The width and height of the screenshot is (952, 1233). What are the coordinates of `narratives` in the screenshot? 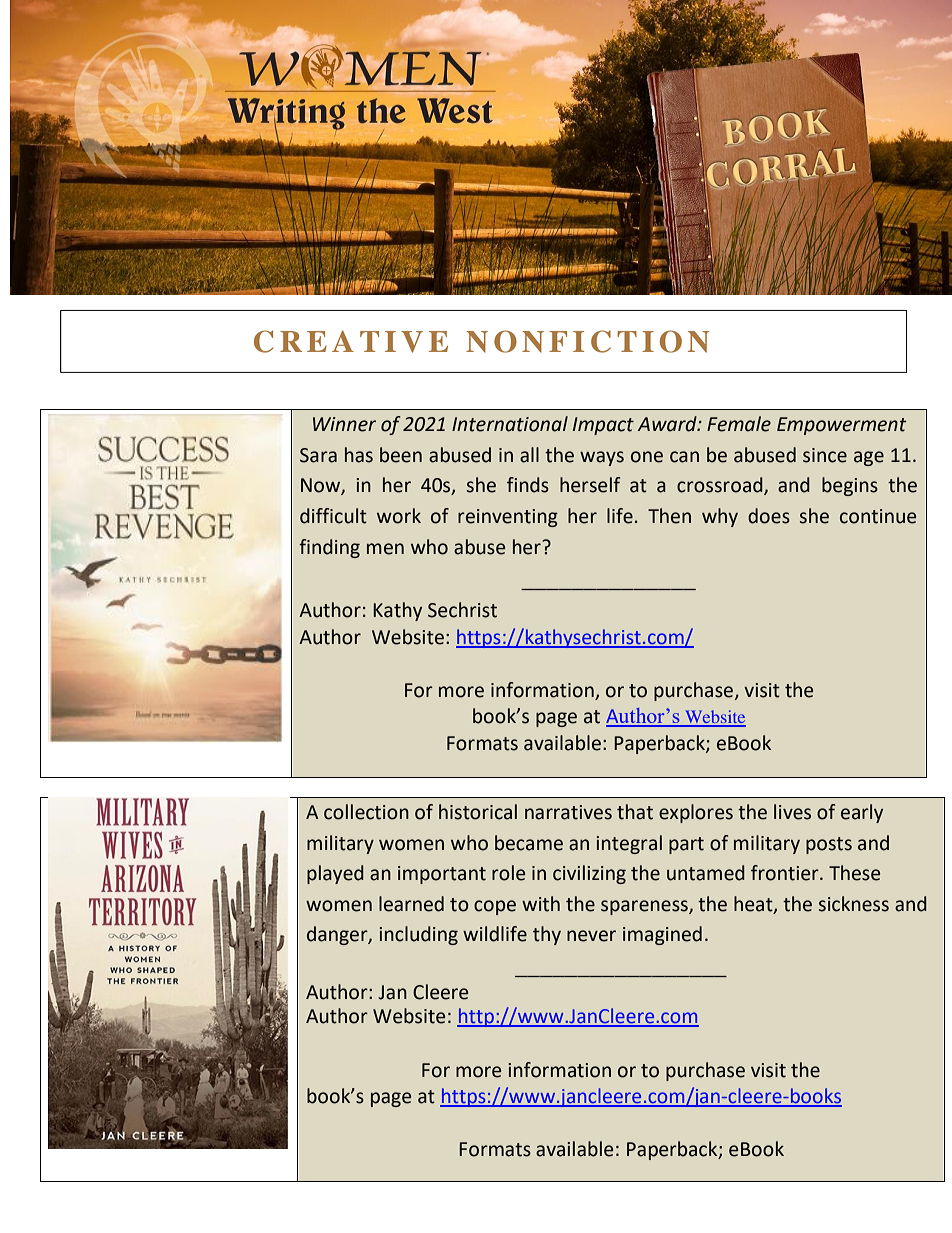 It's located at (568, 812).
